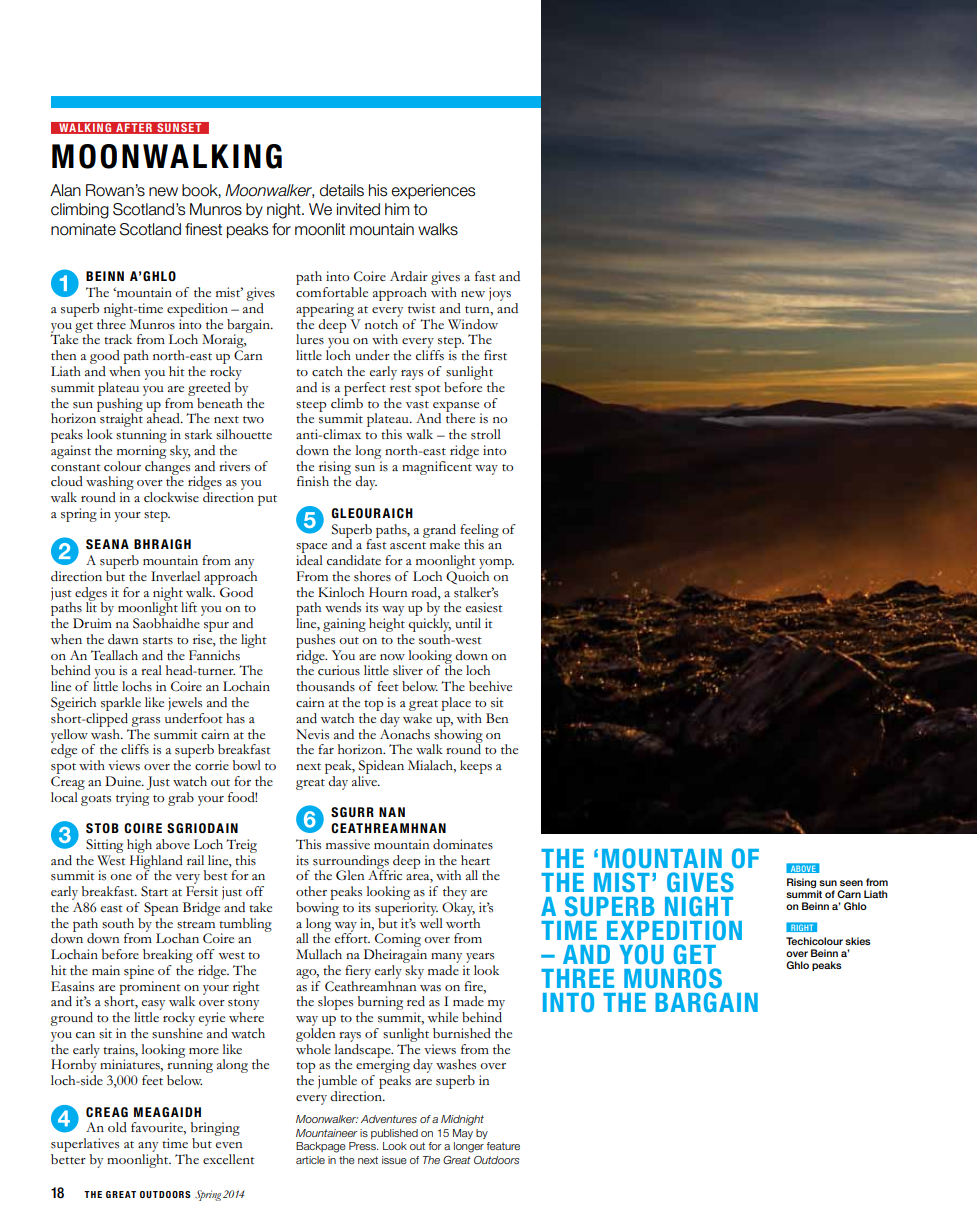 This page has height=1232, width=977. What do you see at coordinates (851, 883) in the page?
I see `seen` at bounding box center [851, 883].
